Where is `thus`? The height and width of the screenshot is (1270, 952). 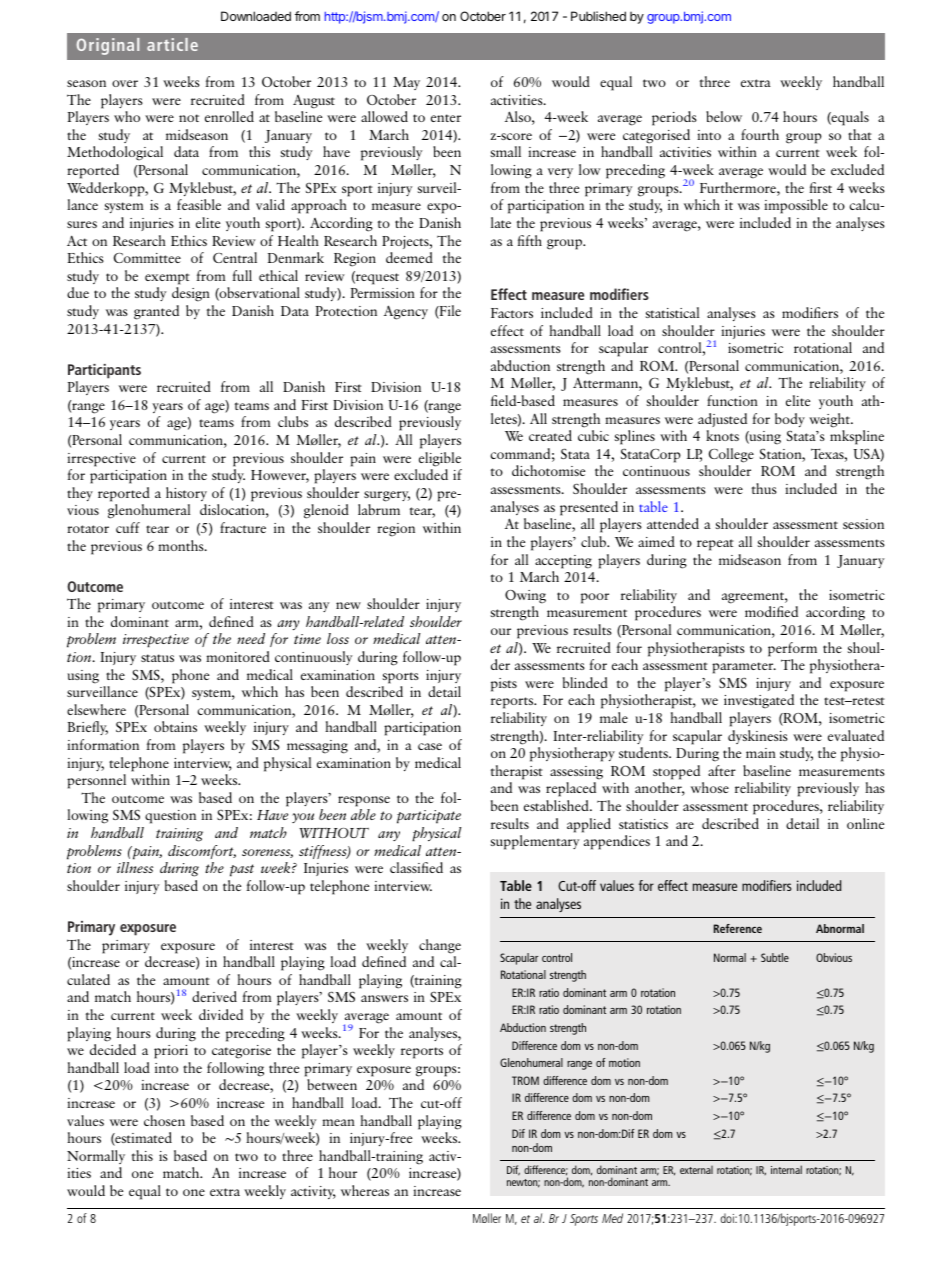
thus is located at coordinates (764, 488).
